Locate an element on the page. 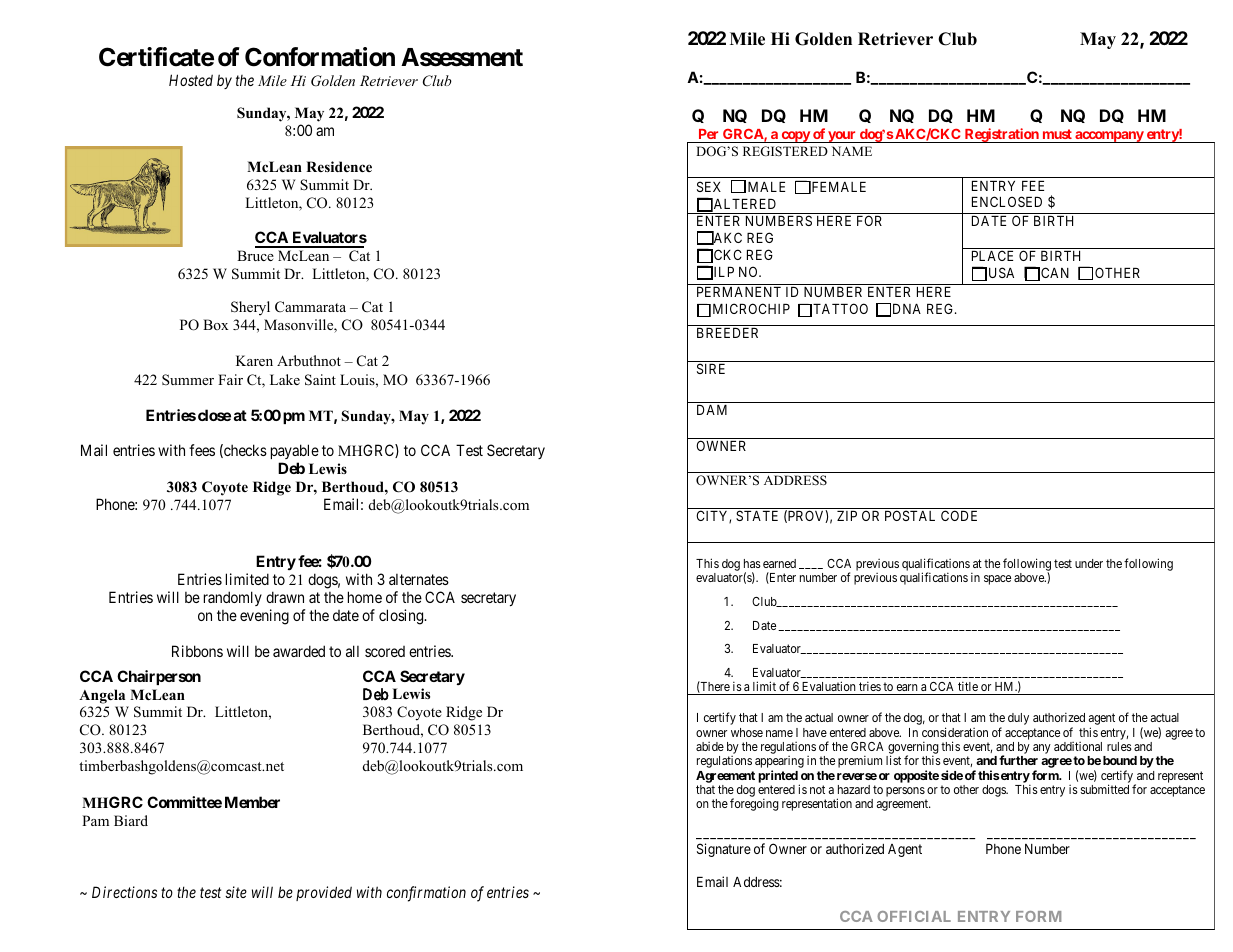 The image size is (1233, 952). ZIP is located at coordinates (847, 516).
